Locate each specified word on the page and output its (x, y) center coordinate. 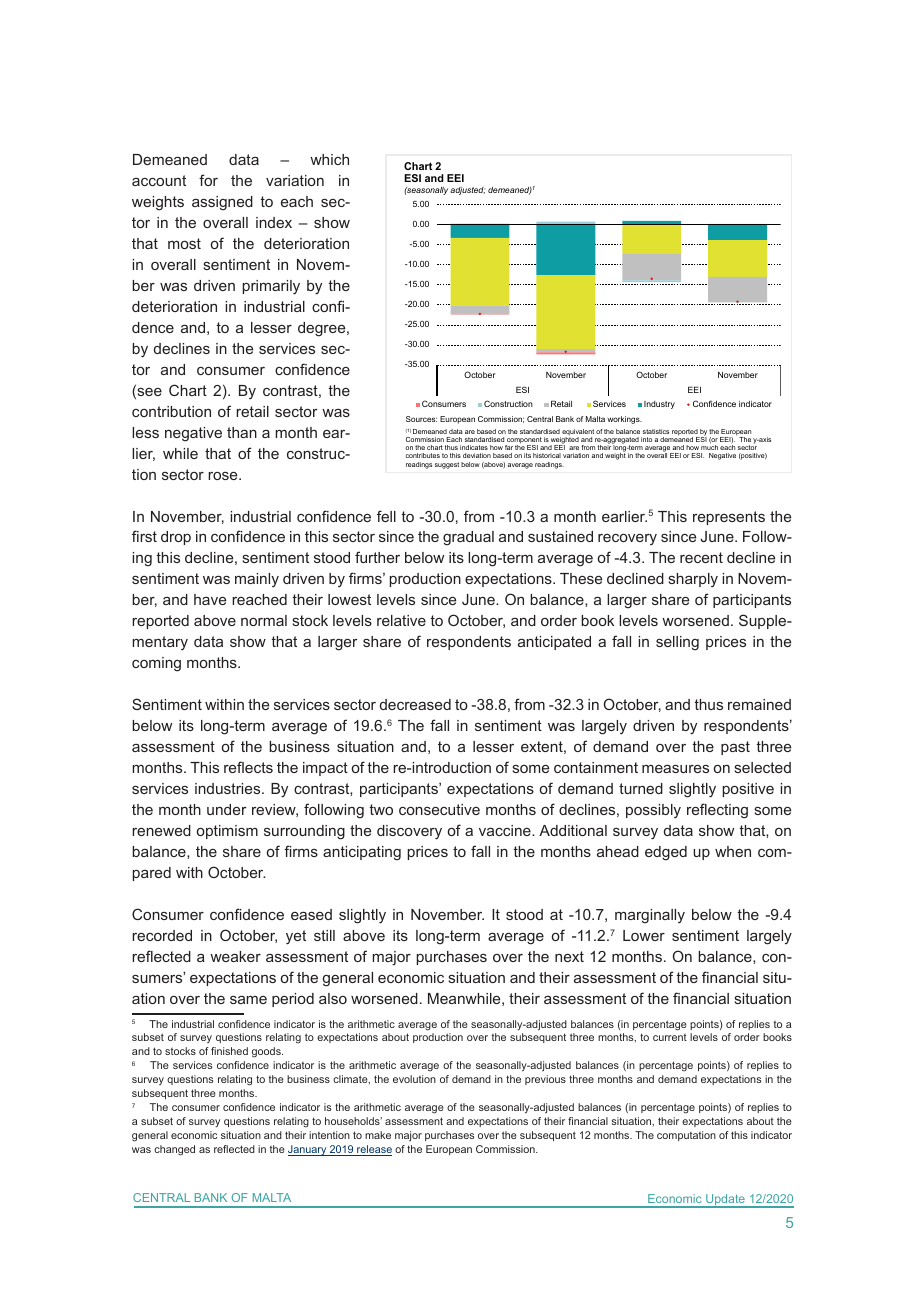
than (242, 432)
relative (401, 620)
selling (677, 643)
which (329, 159)
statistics (656, 431)
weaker (235, 956)
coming (156, 664)
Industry (659, 405)
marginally (650, 916)
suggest (447, 465)
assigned (222, 203)
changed (174, 1150)
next (569, 956)
